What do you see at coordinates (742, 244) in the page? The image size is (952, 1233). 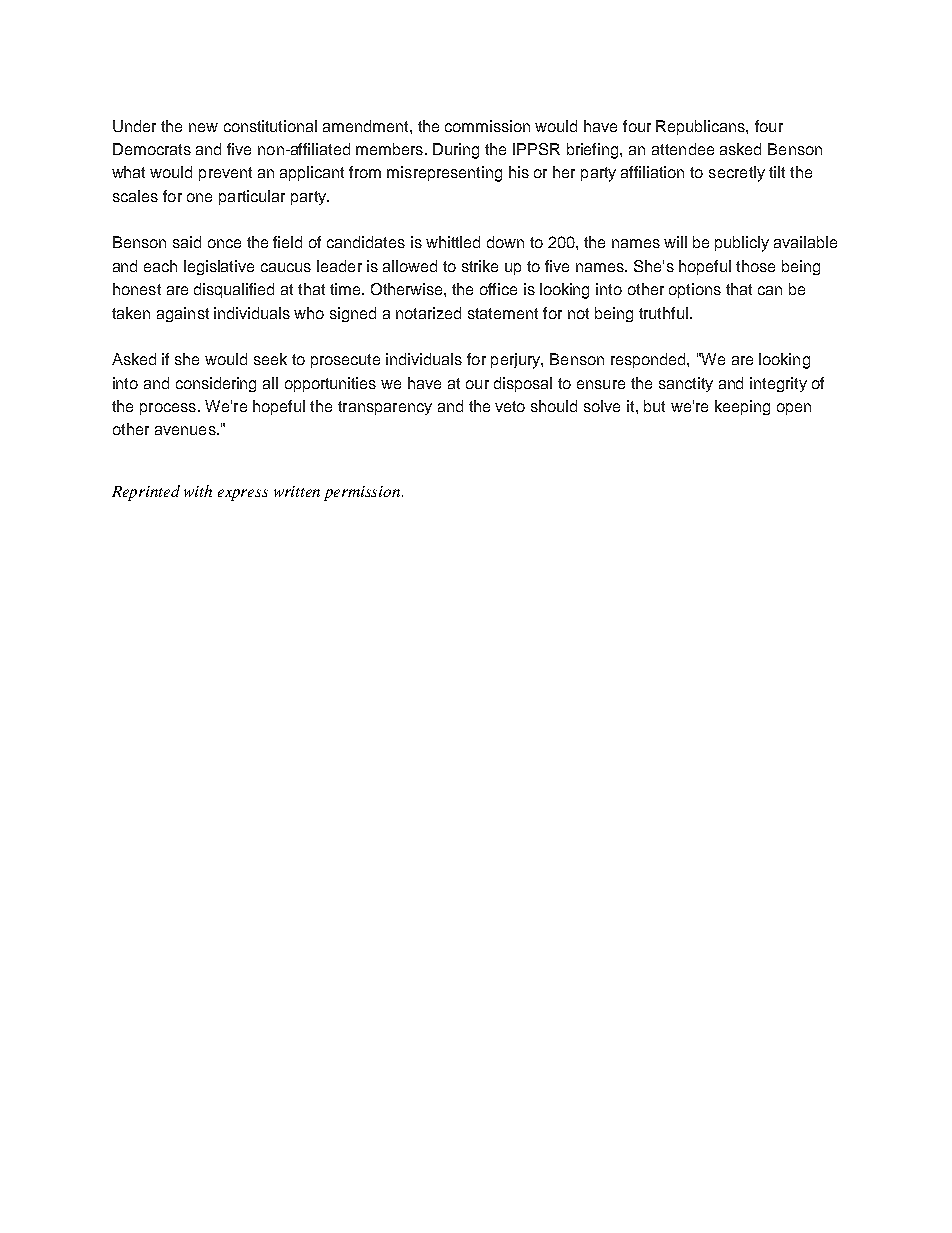 I see `publicly` at bounding box center [742, 244].
